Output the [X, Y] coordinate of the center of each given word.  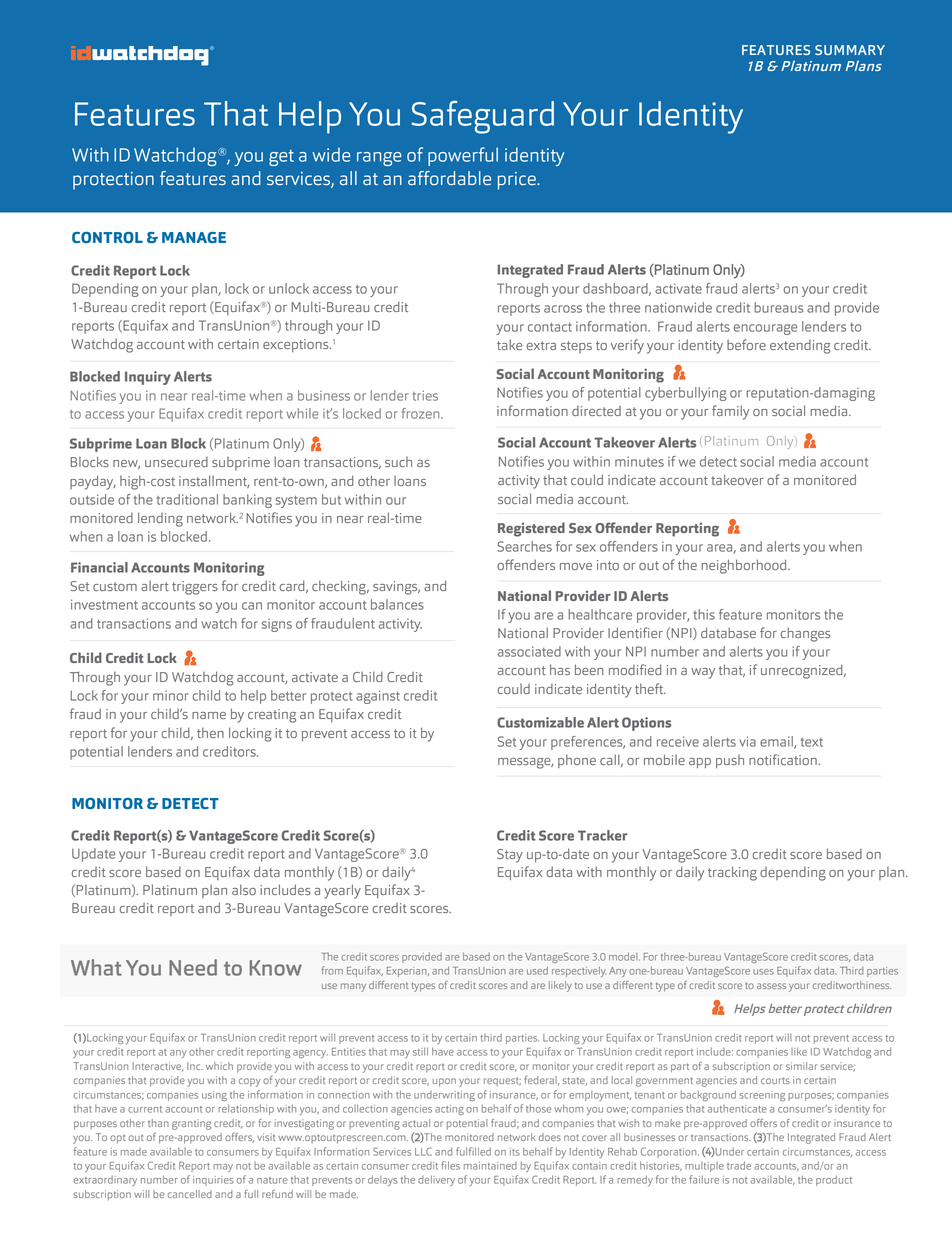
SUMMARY [850, 50]
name [209, 715]
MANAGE [194, 237]
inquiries [213, 1181]
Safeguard [482, 117]
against [378, 697]
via [747, 741]
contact [550, 327]
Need [193, 967]
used [537, 970]
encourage [765, 329]
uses [763, 972]
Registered [531, 529]
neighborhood [745, 566]
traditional [187, 499]
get [281, 158]
